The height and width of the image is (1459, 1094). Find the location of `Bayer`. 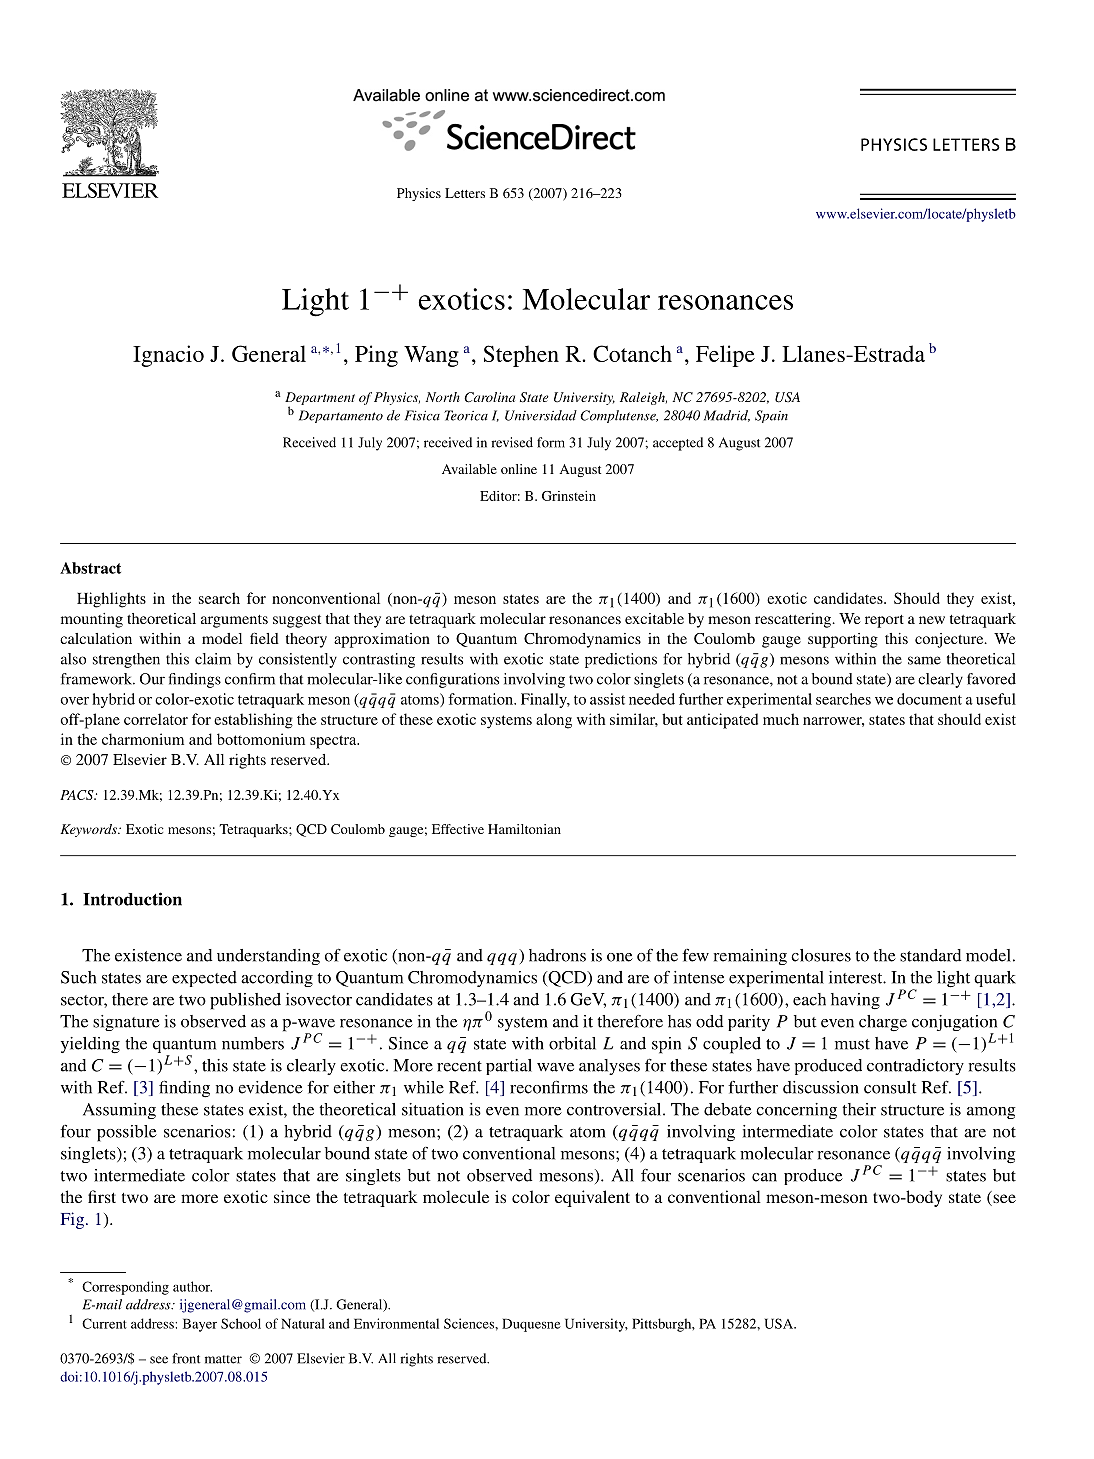

Bayer is located at coordinates (200, 1325).
